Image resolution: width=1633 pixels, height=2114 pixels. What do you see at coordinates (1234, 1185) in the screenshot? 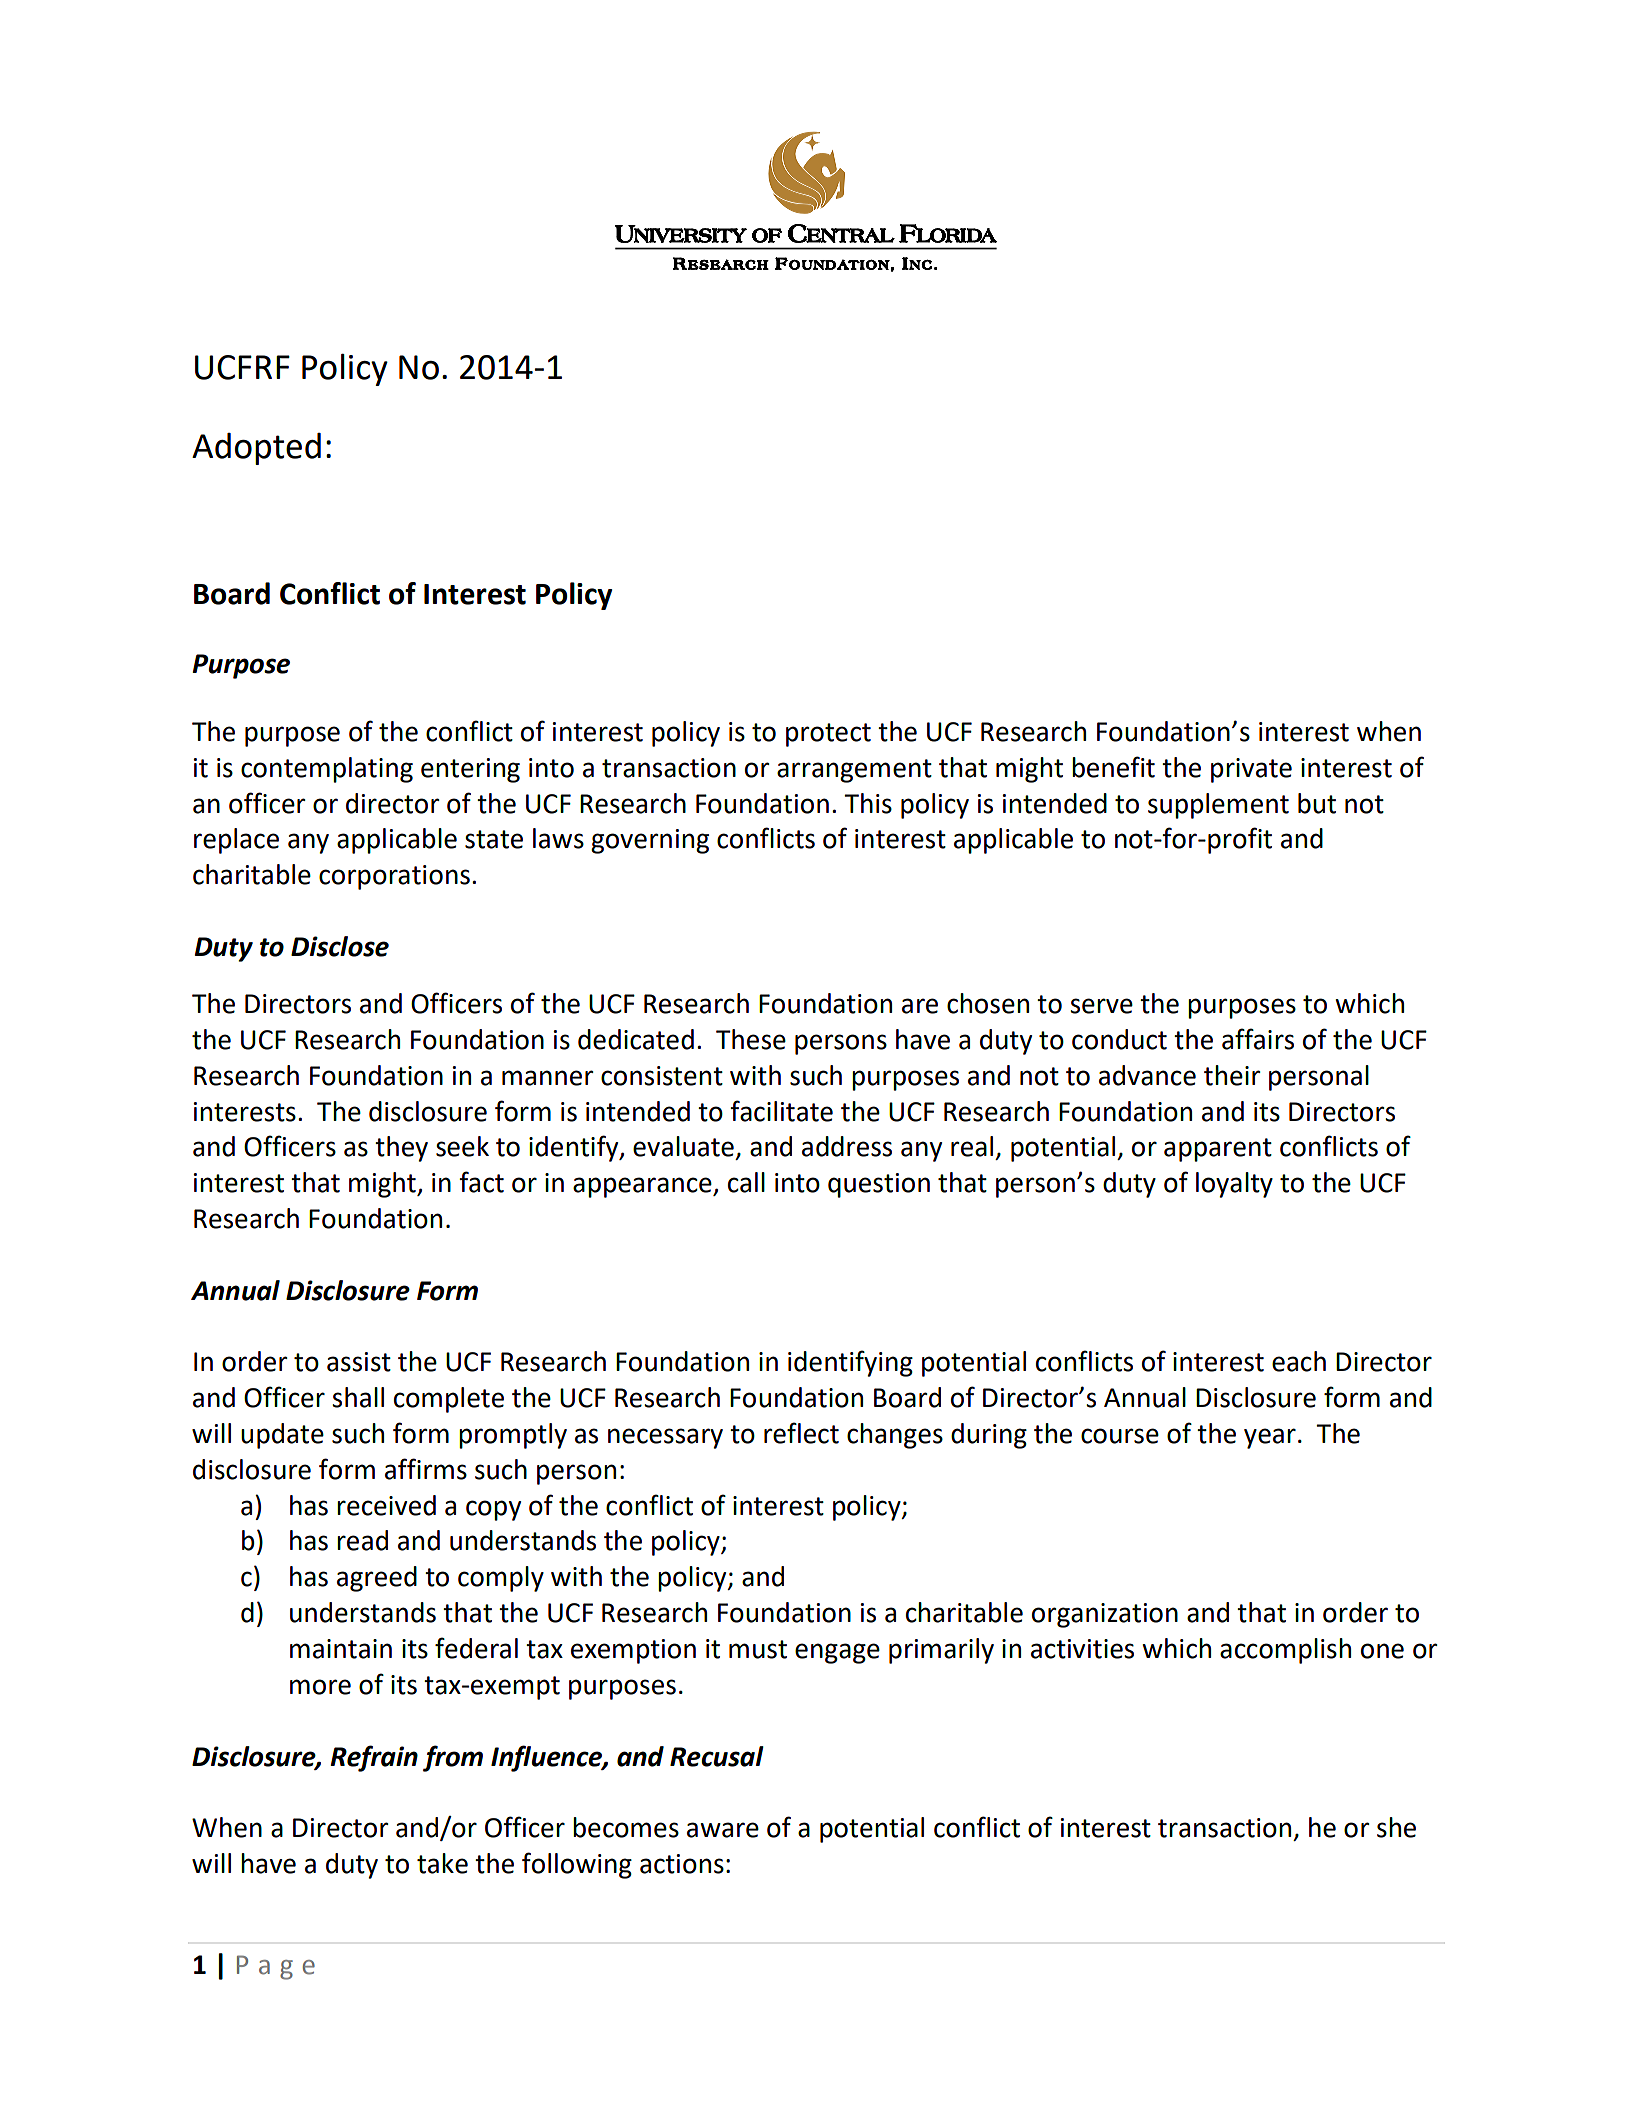
I see `loyalty` at bounding box center [1234, 1185].
